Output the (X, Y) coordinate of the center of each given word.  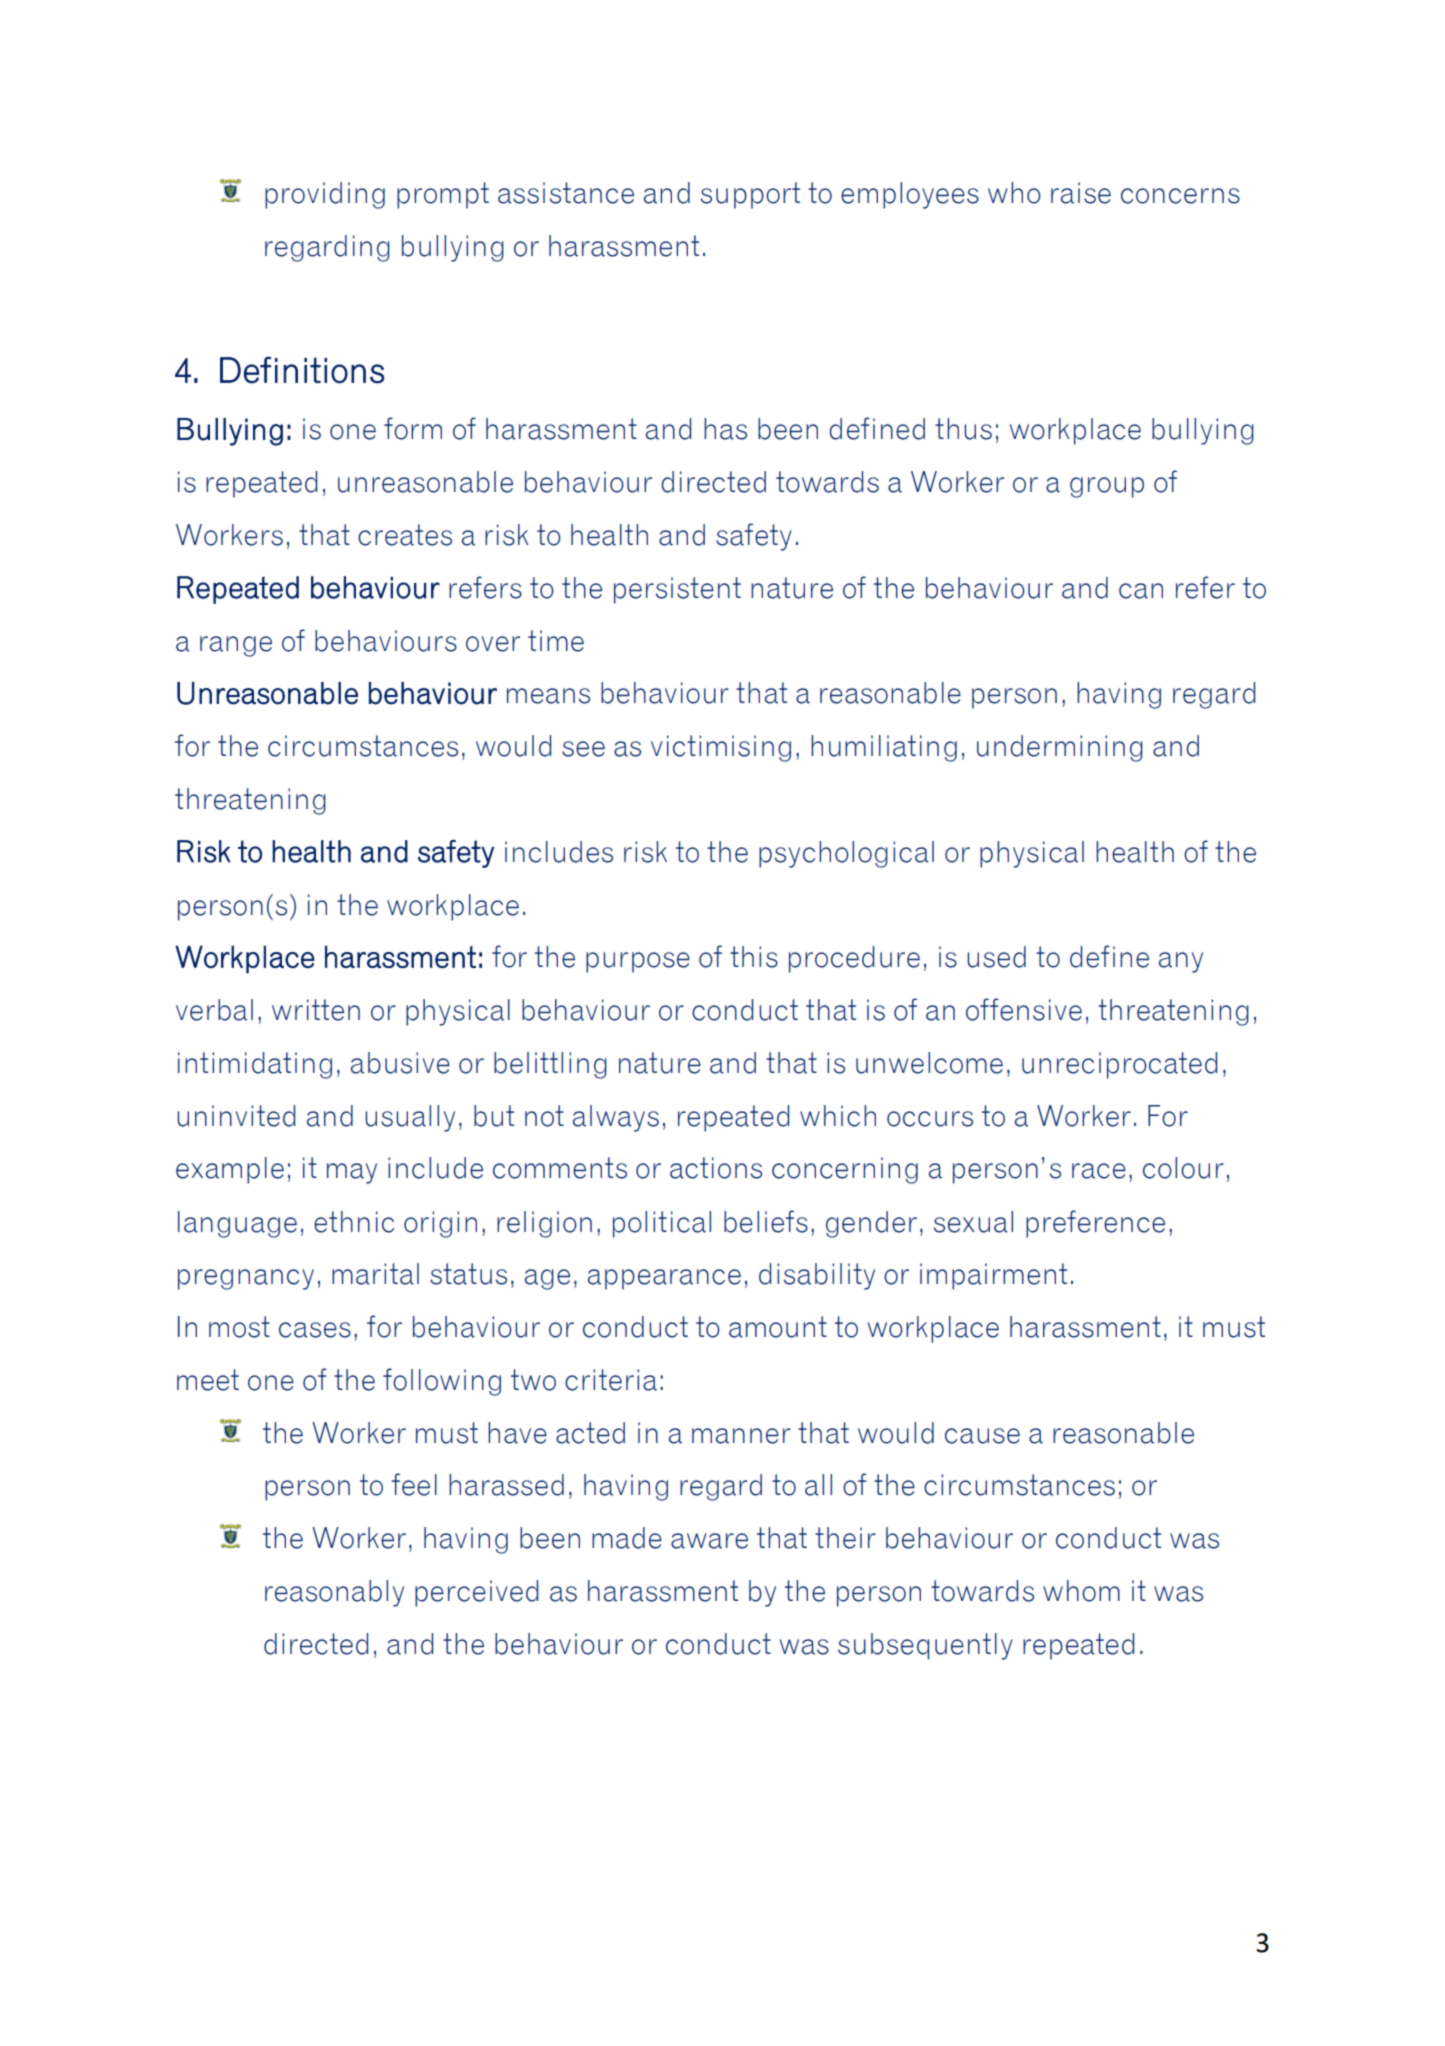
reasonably (334, 1593)
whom (1081, 1591)
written (316, 1010)
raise (1081, 193)
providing (325, 195)
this (754, 957)
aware (709, 1541)
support (750, 195)
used (996, 957)
